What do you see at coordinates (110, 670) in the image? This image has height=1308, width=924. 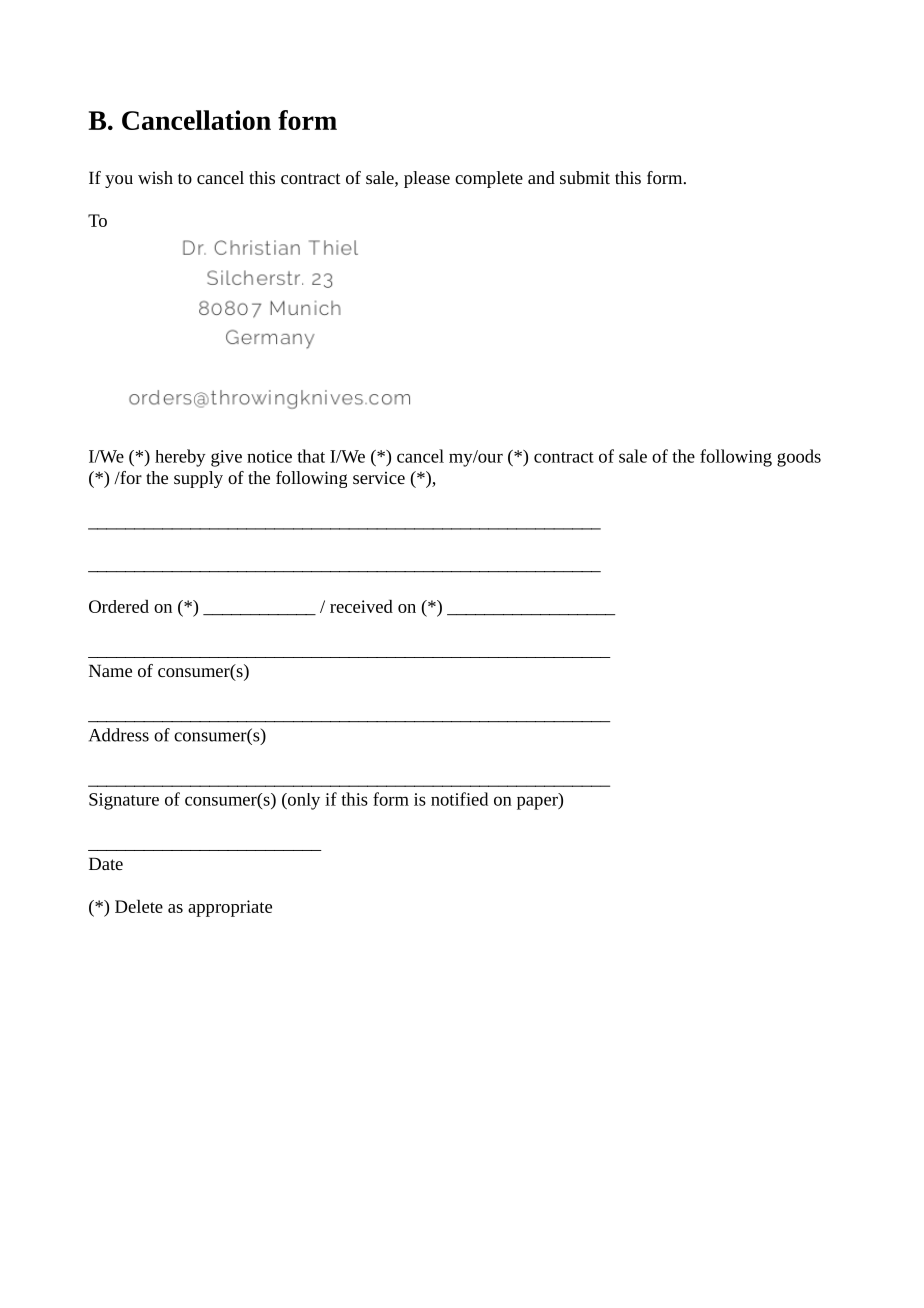 I see `Name` at bounding box center [110, 670].
